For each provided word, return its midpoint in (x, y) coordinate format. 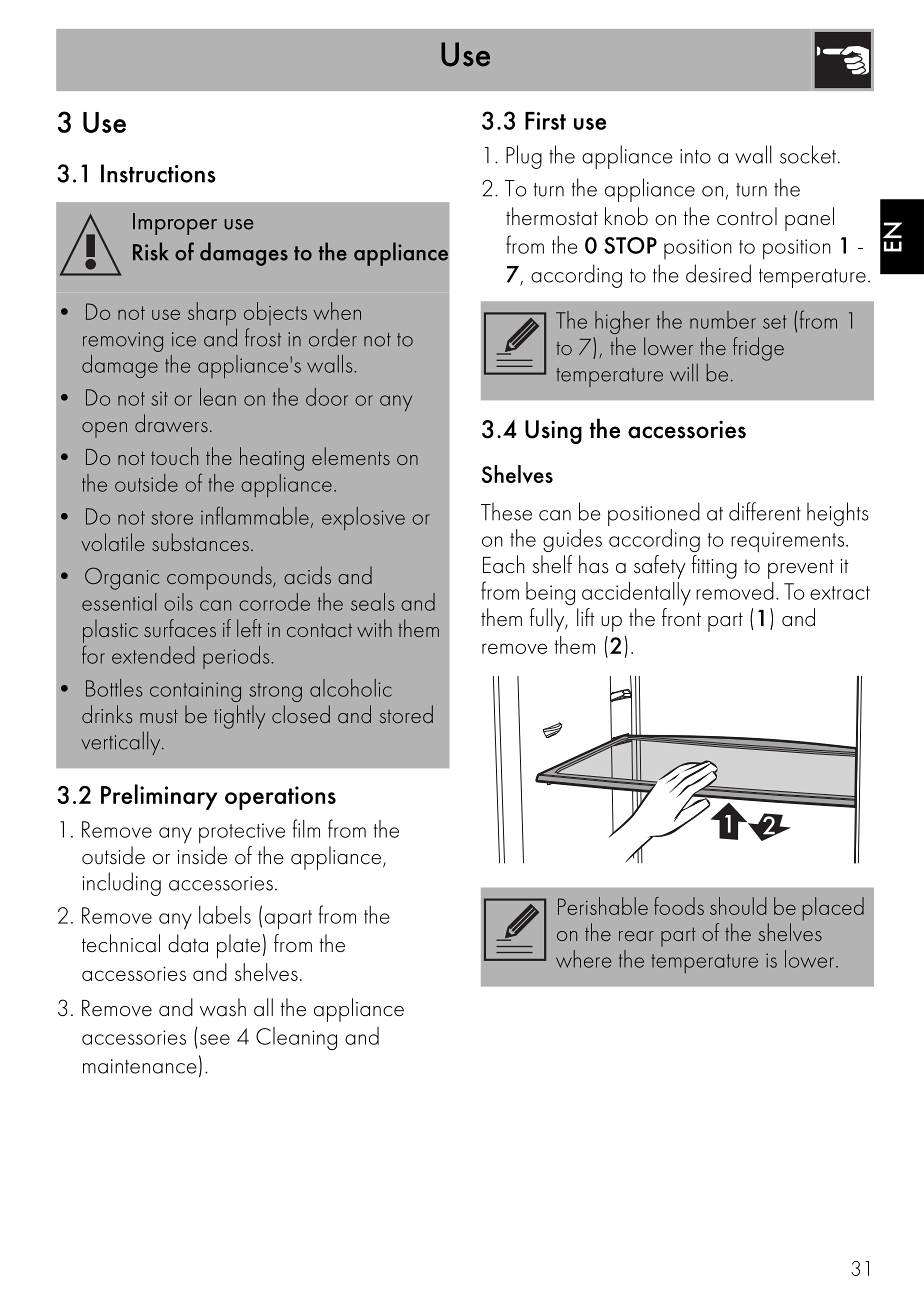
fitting (714, 567)
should (738, 906)
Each (504, 564)
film (306, 828)
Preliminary (159, 797)
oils (178, 602)
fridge (758, 349)
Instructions (158, 173)
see (215, 1039)
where (583, 959)
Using (553, 432)
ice (184, 339)
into (695, 156)
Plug (524, 157)
